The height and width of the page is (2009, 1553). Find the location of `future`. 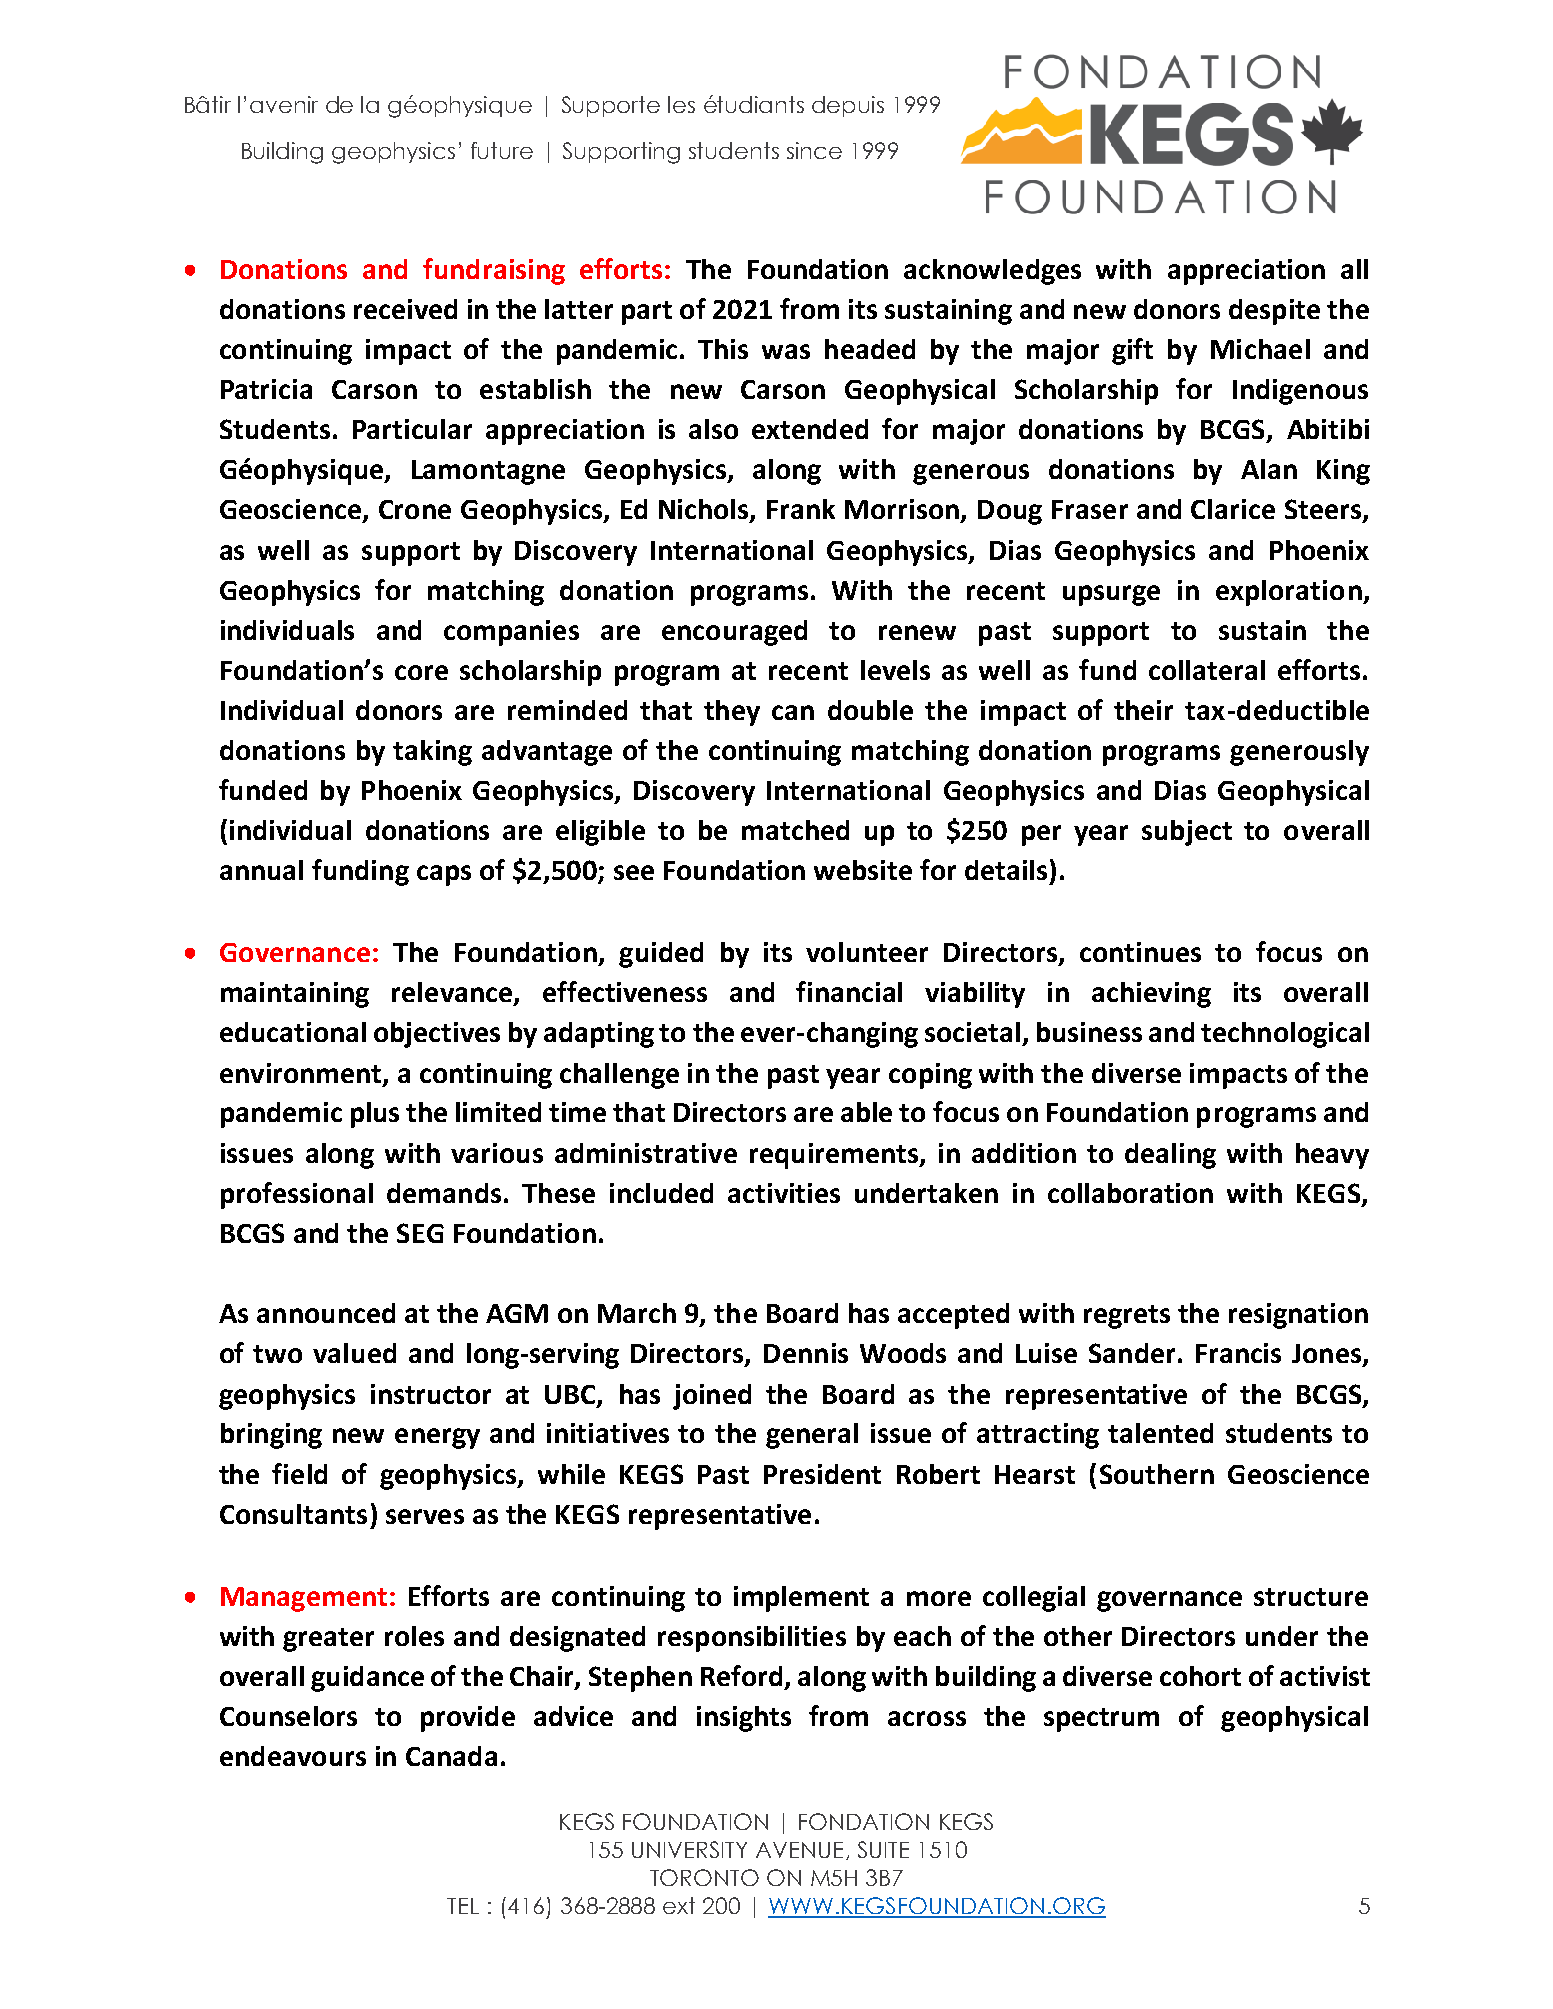

future is located at coordinates (502, 150).
